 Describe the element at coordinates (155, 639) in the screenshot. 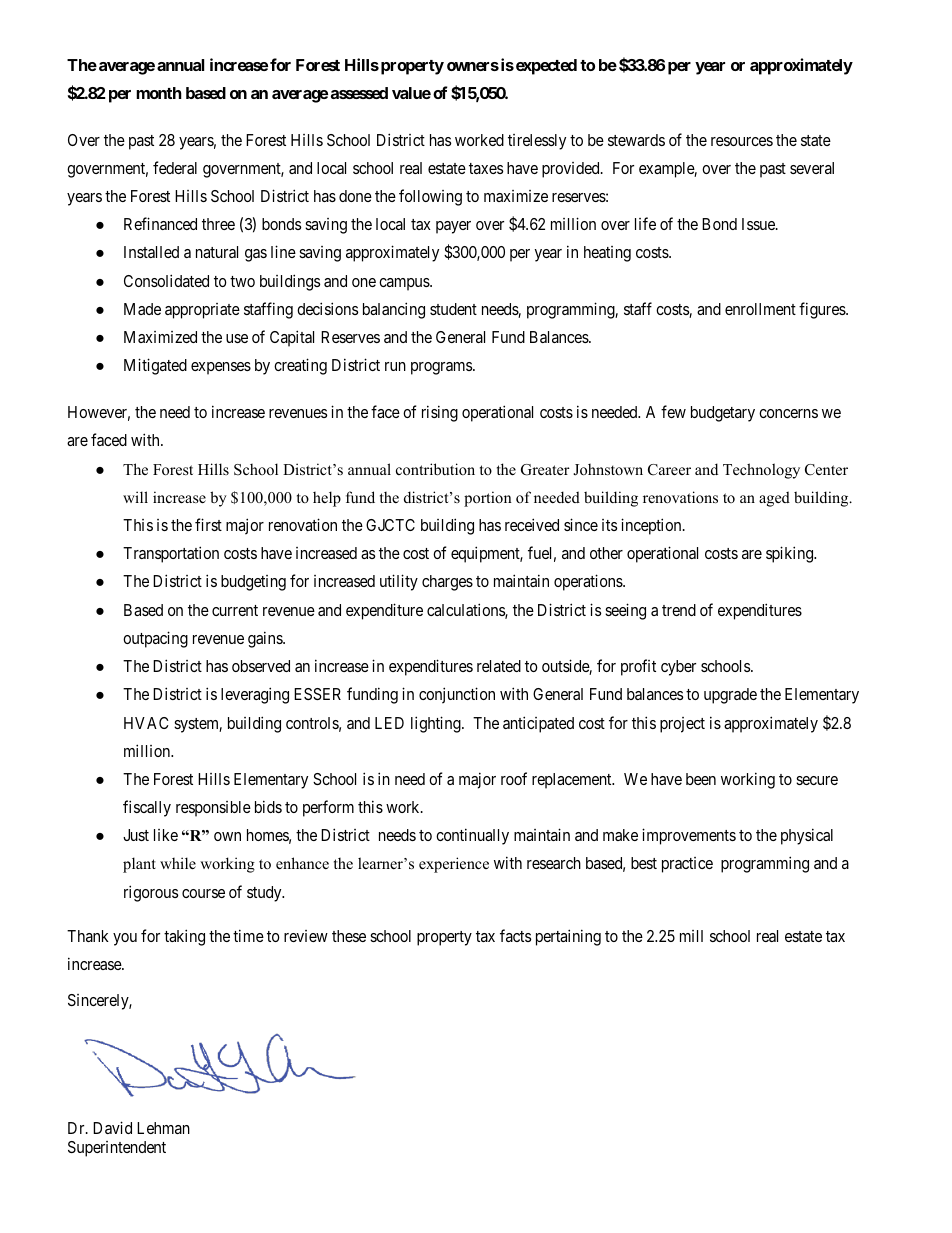

I see `outpacing` at that location.
